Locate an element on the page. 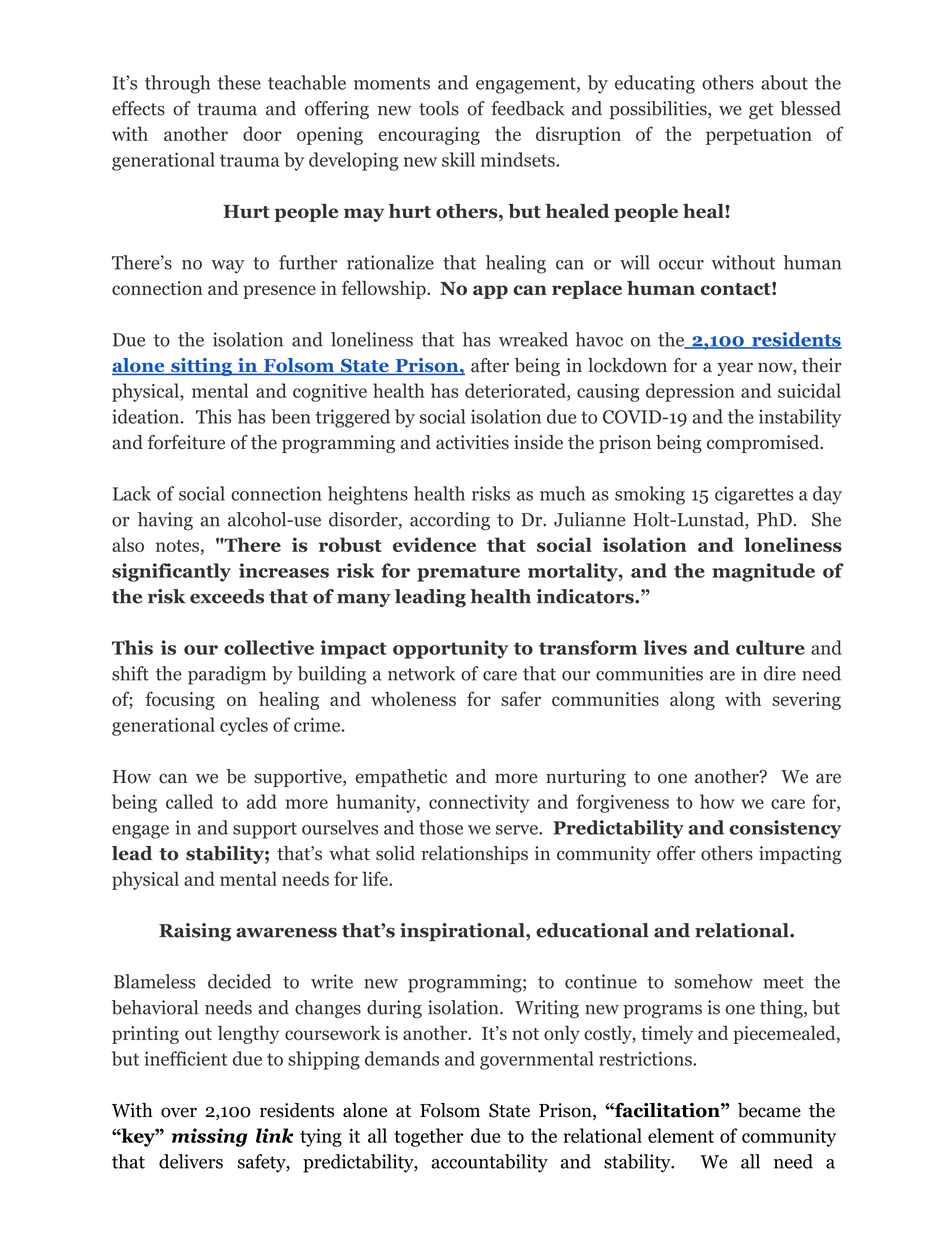 This page has width=952, height=1233. culture is located at coordinates (770, 647).
